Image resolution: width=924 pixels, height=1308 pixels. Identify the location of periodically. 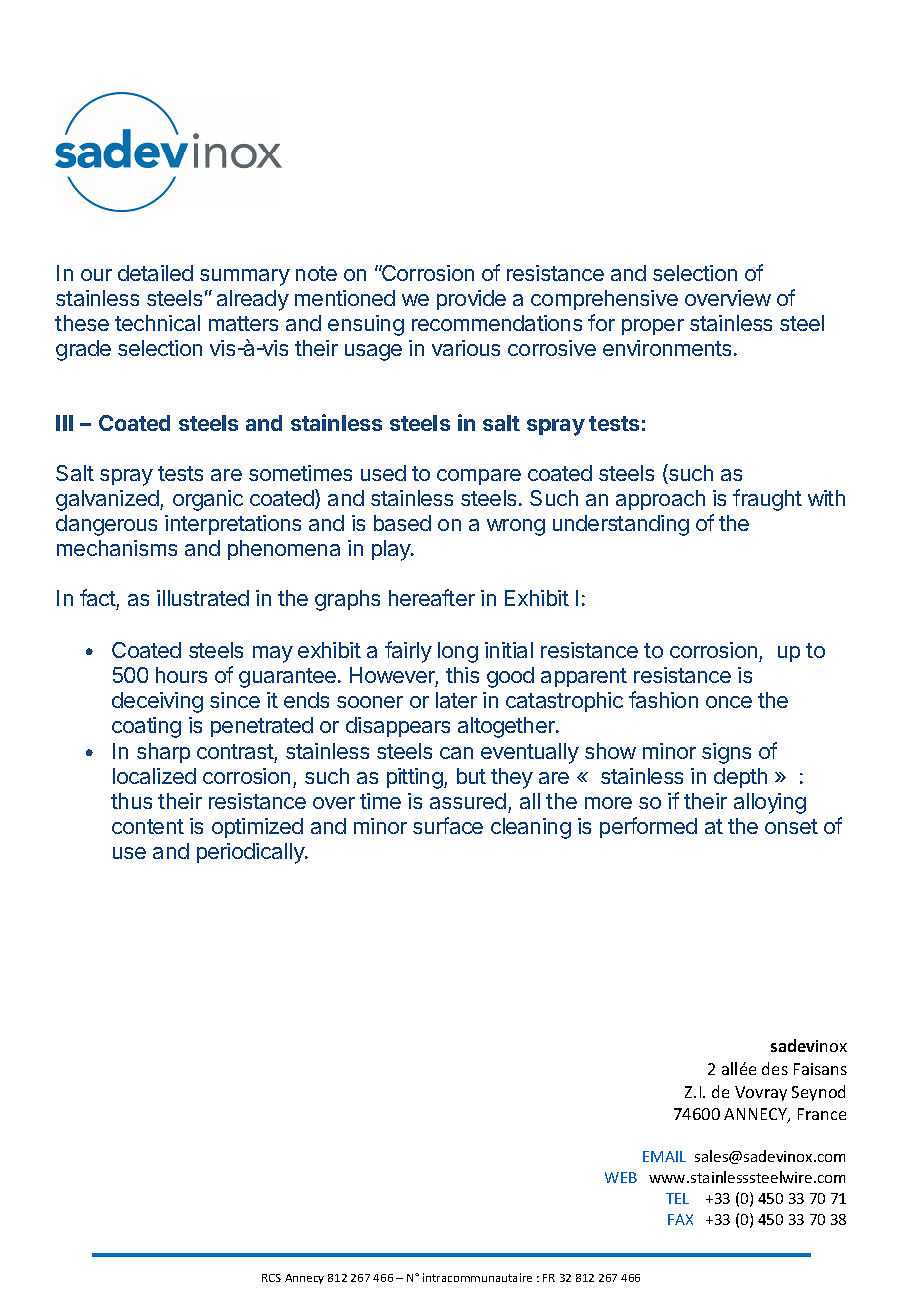
(251, 853).
